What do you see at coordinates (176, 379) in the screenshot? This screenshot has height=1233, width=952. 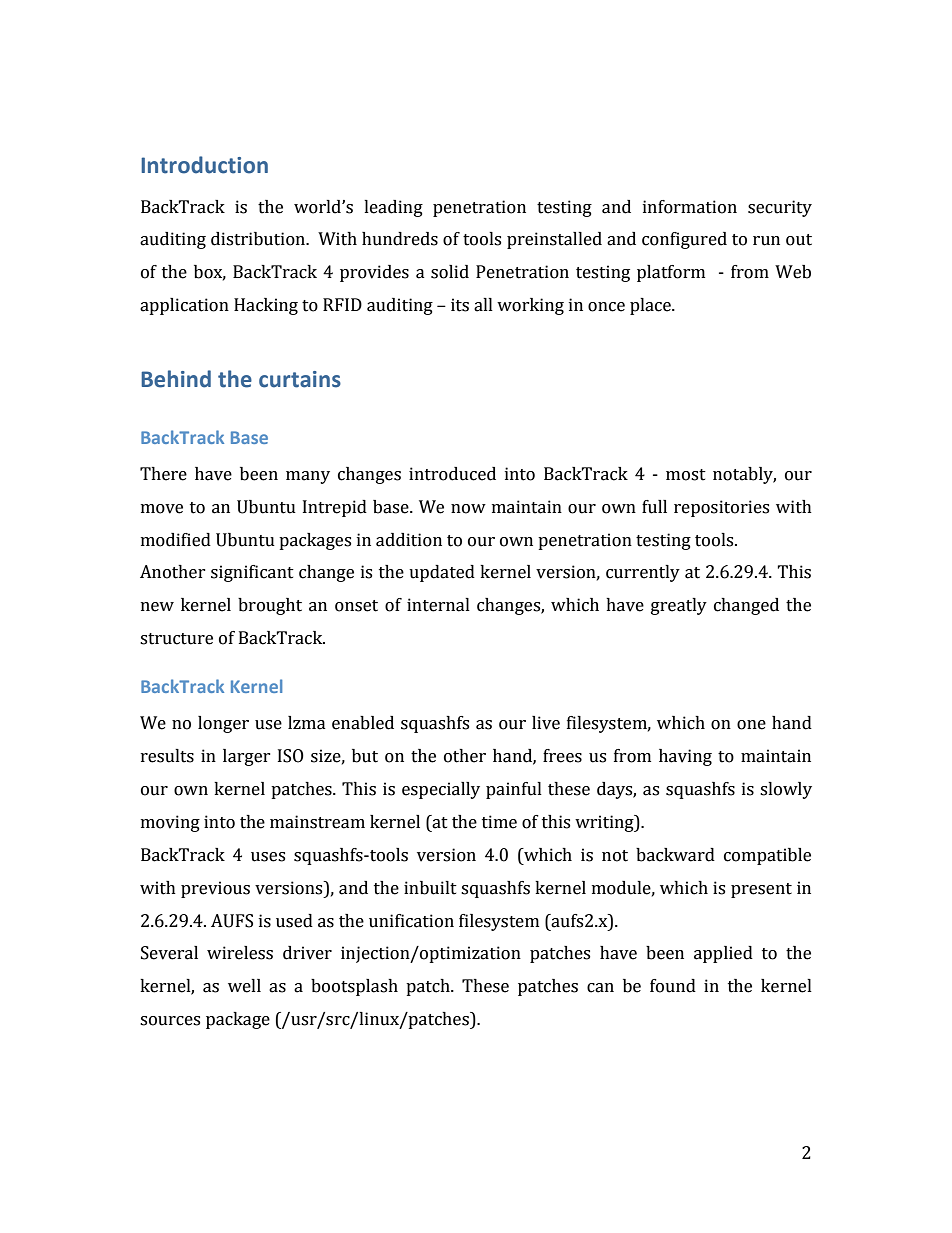 I see `Behind` at bounding box center [176, 379].
